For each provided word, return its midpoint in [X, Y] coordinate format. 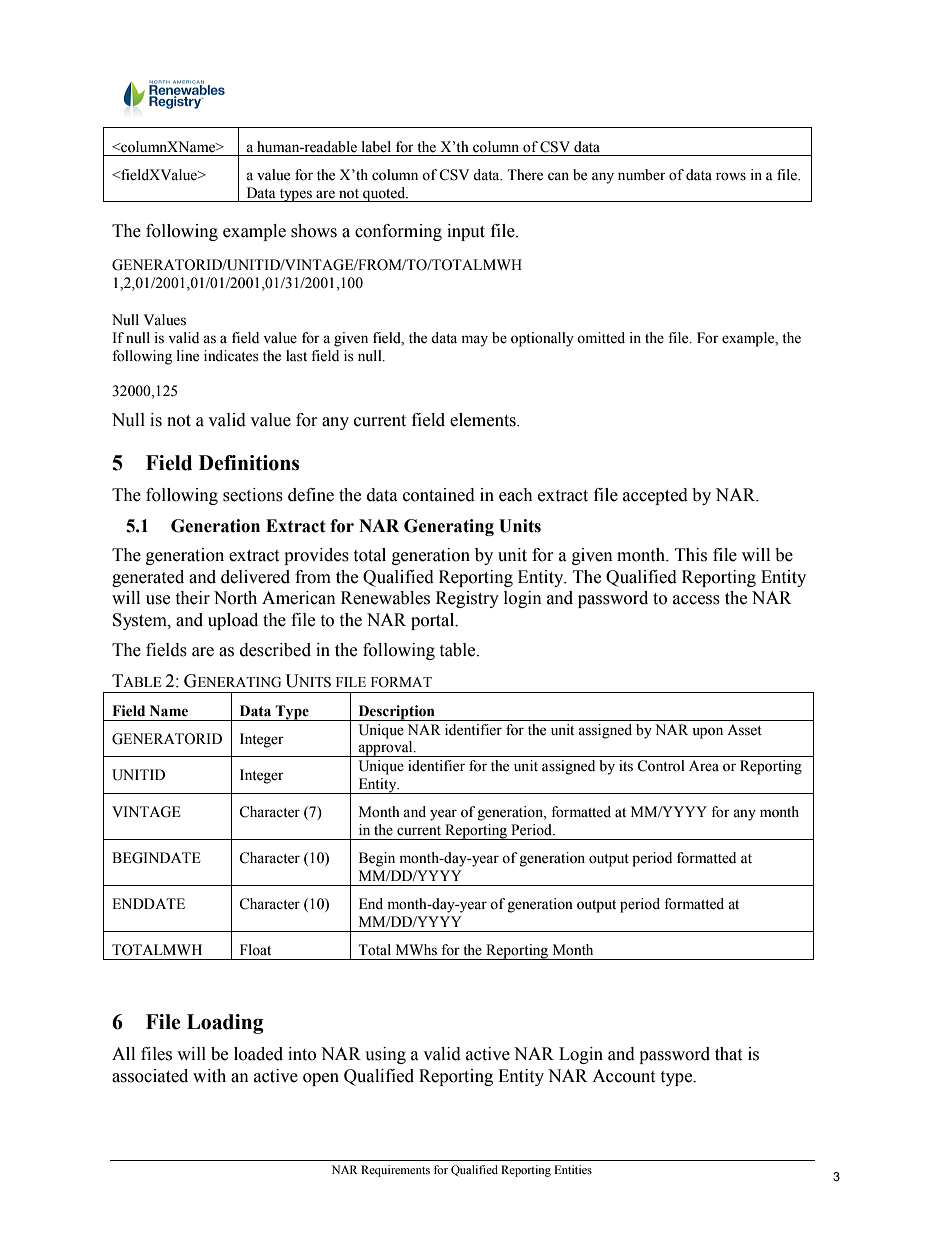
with [209, 1076]
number [642, 175]
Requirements [395, 1171]
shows [314, 231]
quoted [384, 194]
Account [623, 1076]
